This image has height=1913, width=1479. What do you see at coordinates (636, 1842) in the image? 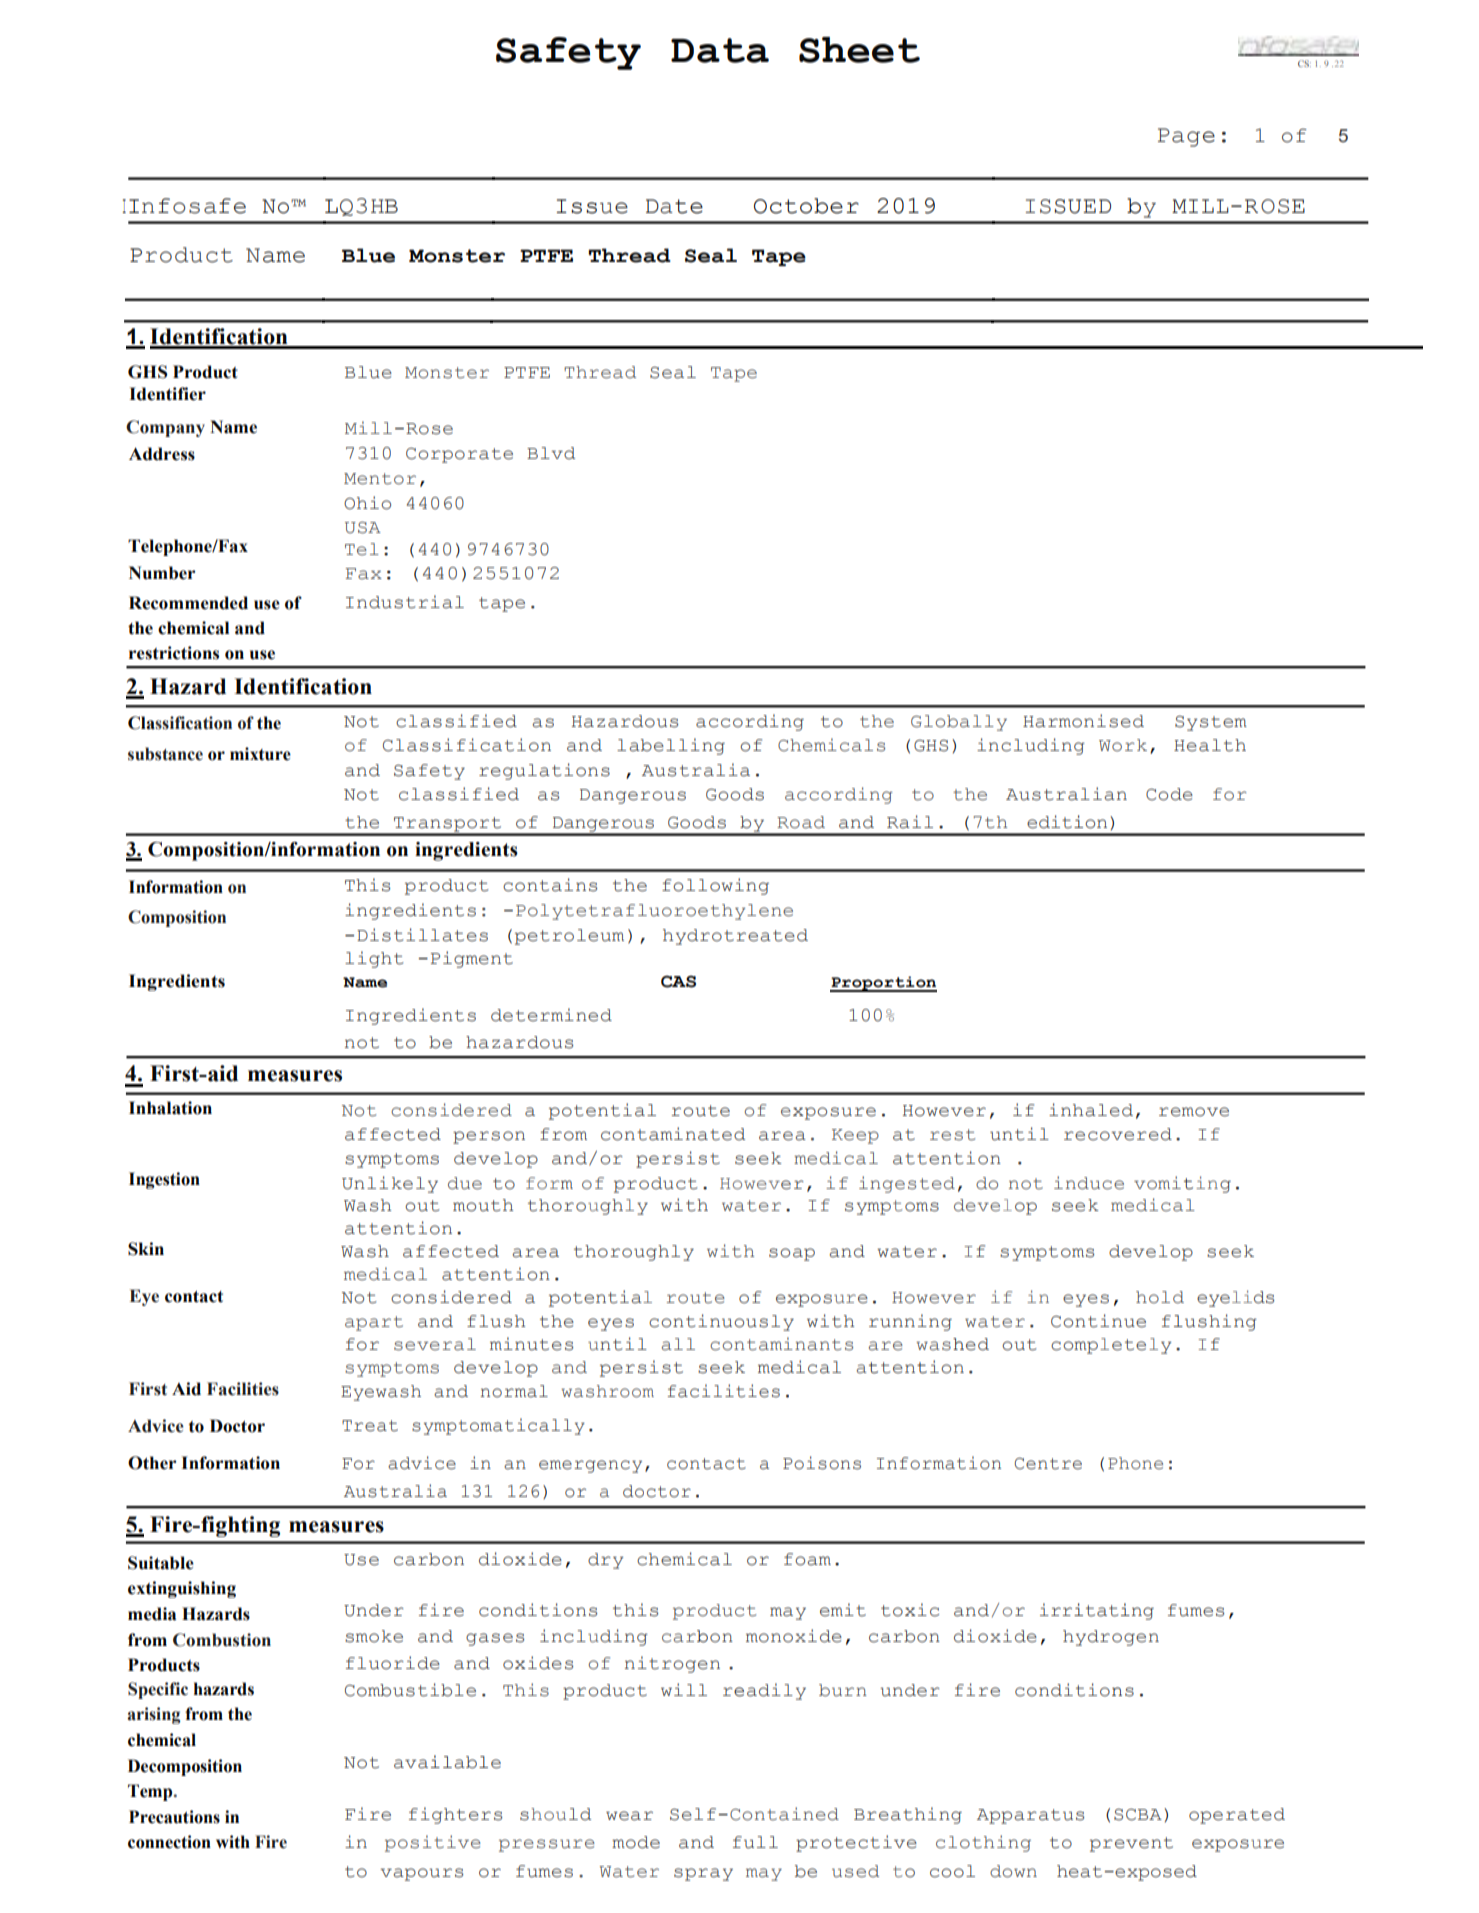
I see `mode` at bounding box center [636, 1842].
